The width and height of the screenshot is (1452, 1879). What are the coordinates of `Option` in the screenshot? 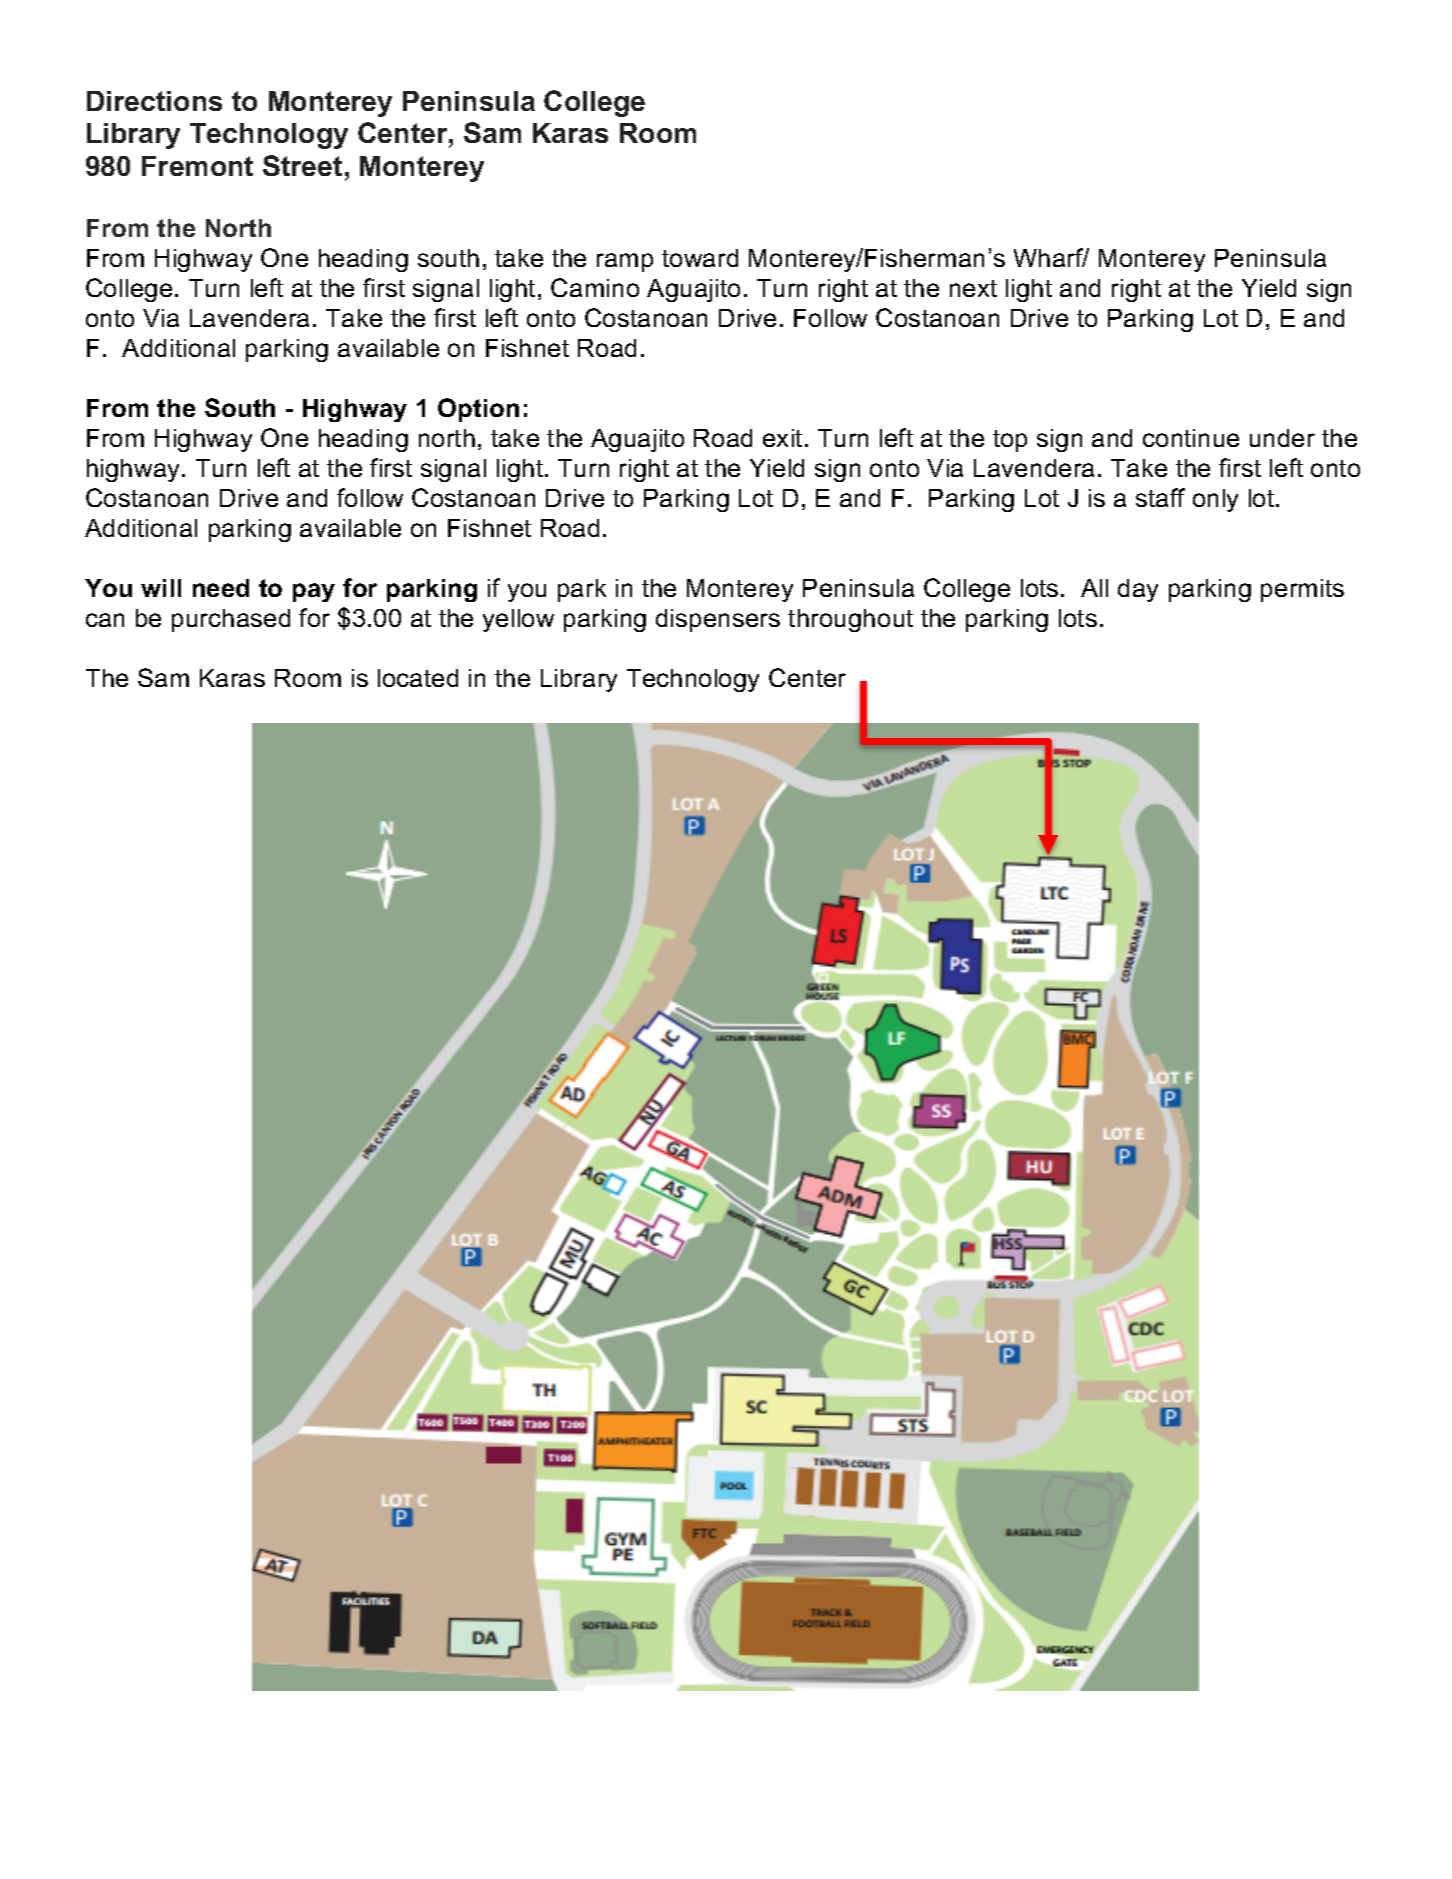 It's located at (478, 410).
